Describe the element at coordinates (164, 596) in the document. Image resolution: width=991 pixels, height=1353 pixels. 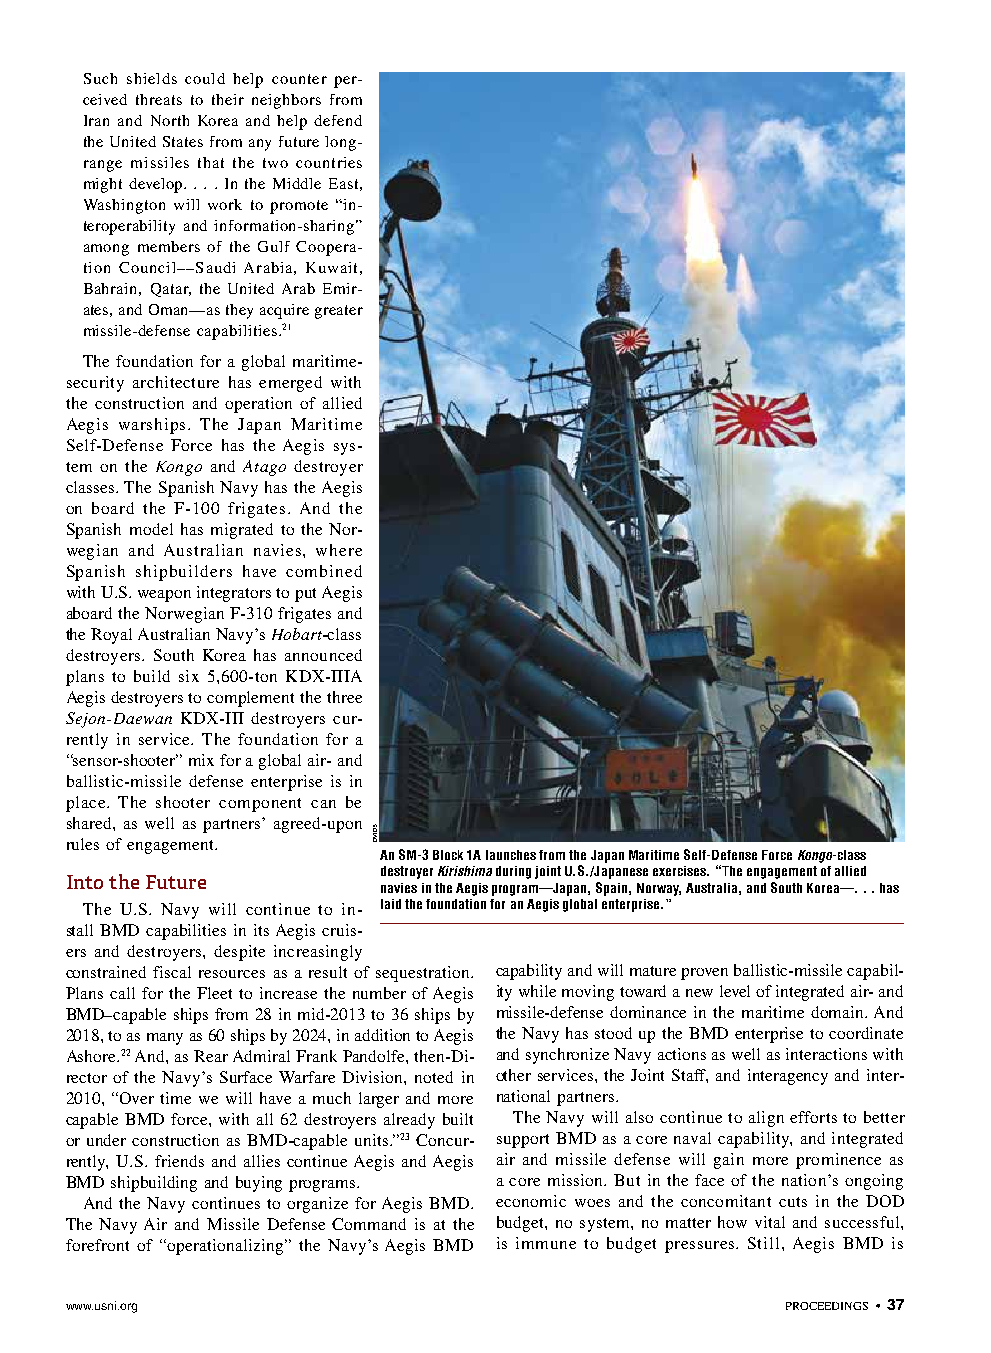
I see `weapon` at that location.
